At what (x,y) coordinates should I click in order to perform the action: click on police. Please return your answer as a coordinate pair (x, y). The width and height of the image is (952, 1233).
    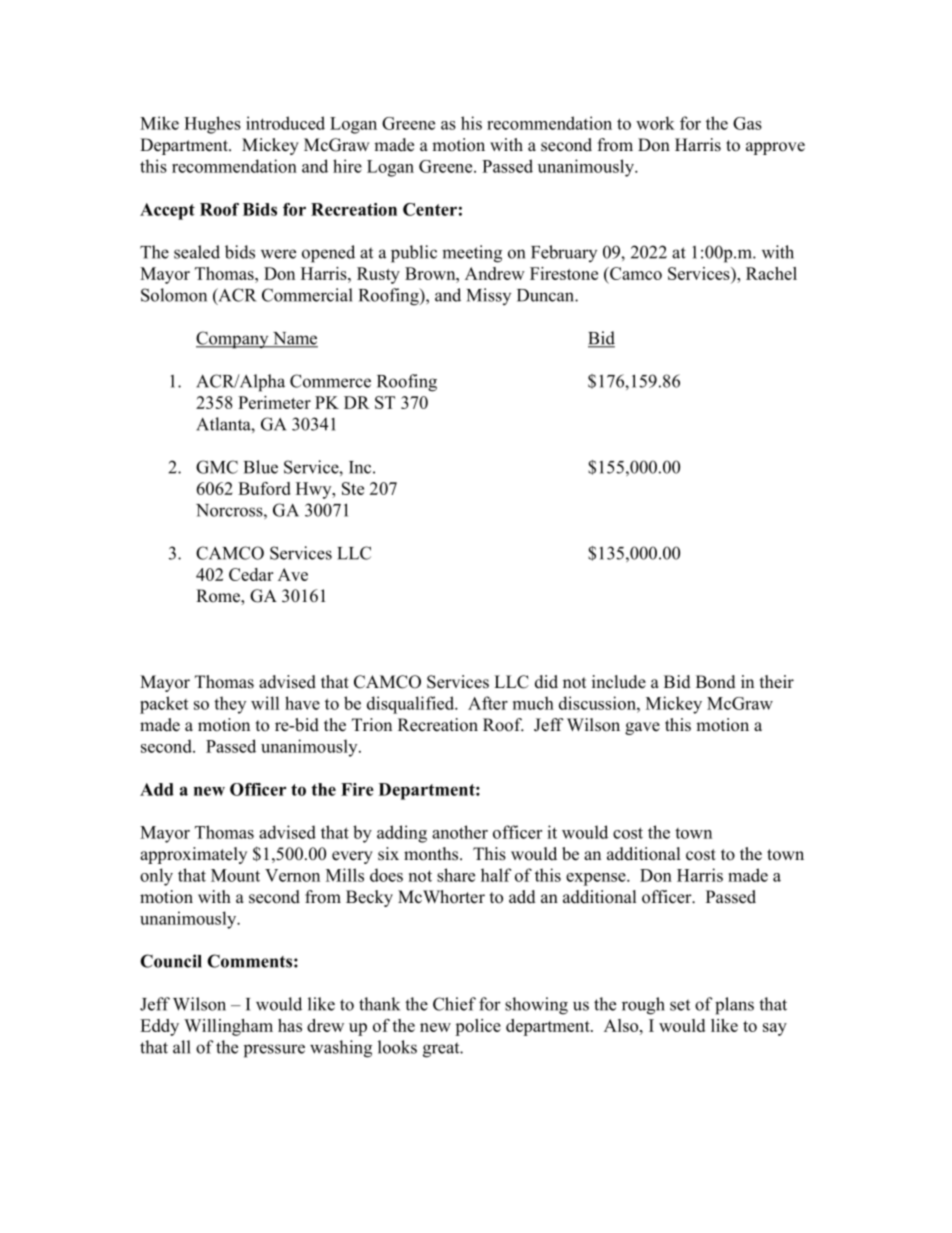
    Looking at the image, I should click on (478, 1027).
